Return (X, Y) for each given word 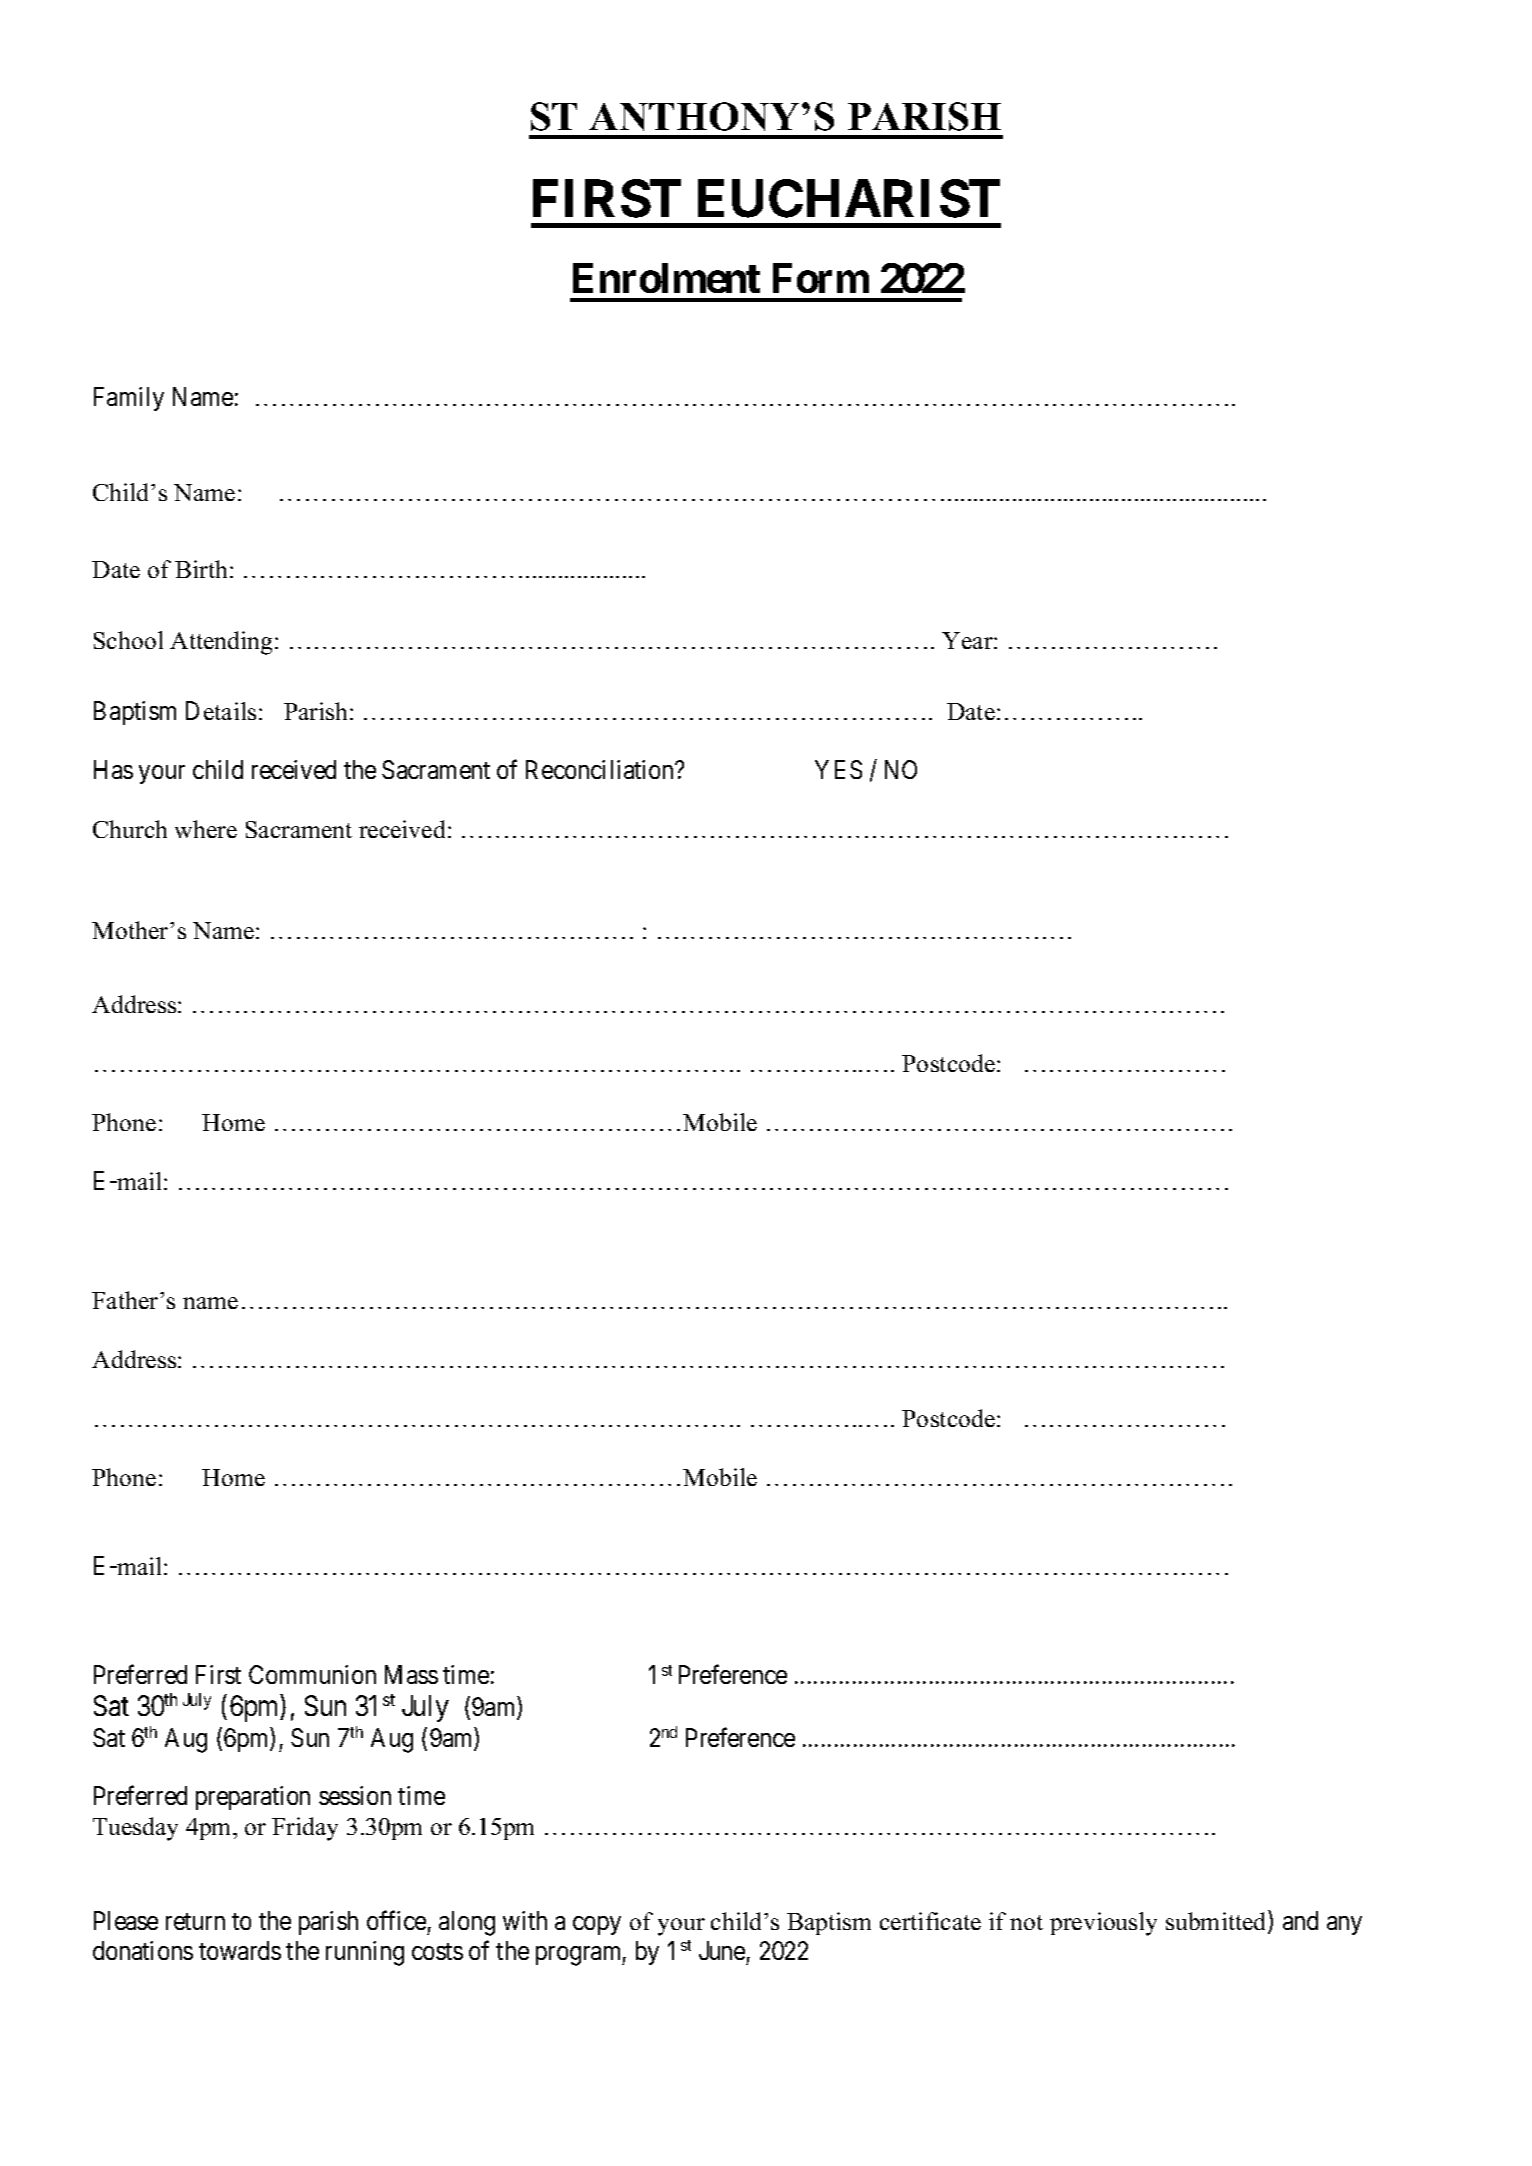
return (195, 1921)
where (206, 829)
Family (129, 399)
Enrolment (666, 278)
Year (968, 640)
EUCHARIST (849, 199)
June (722, 1950)
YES (838, 769)
